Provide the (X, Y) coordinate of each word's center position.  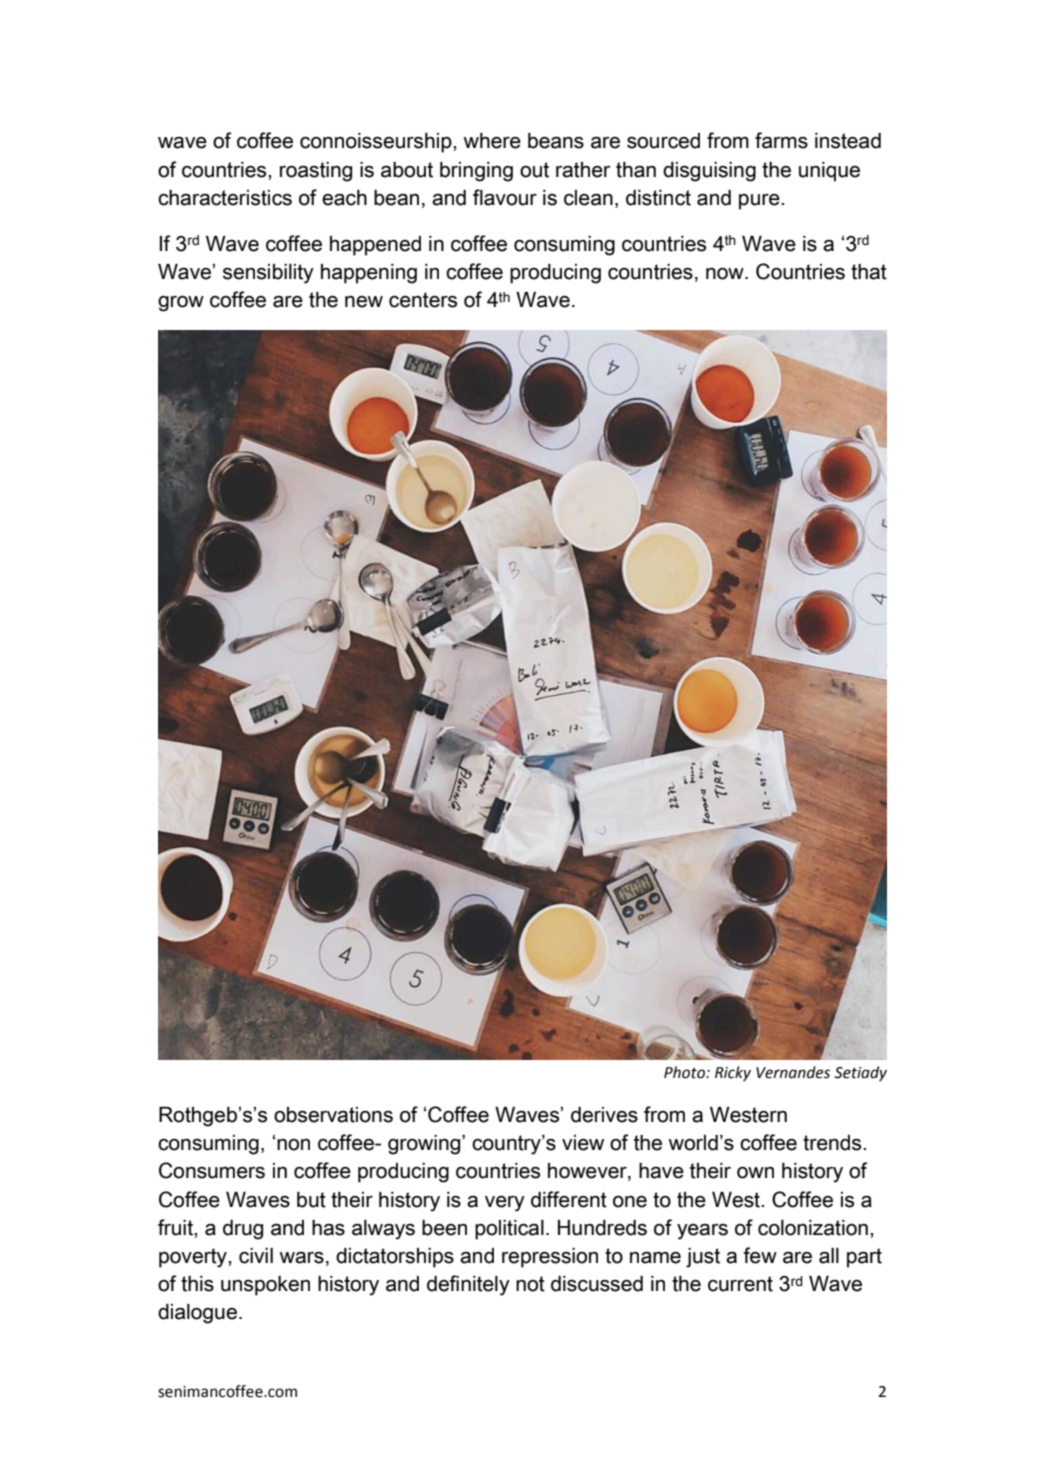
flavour (505, 197)
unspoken (265, 1286)
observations (333, 1115)
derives (604, 1115)
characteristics (225, 198)
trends (833, 1143)
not (530, 1284)
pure (760, 202)
